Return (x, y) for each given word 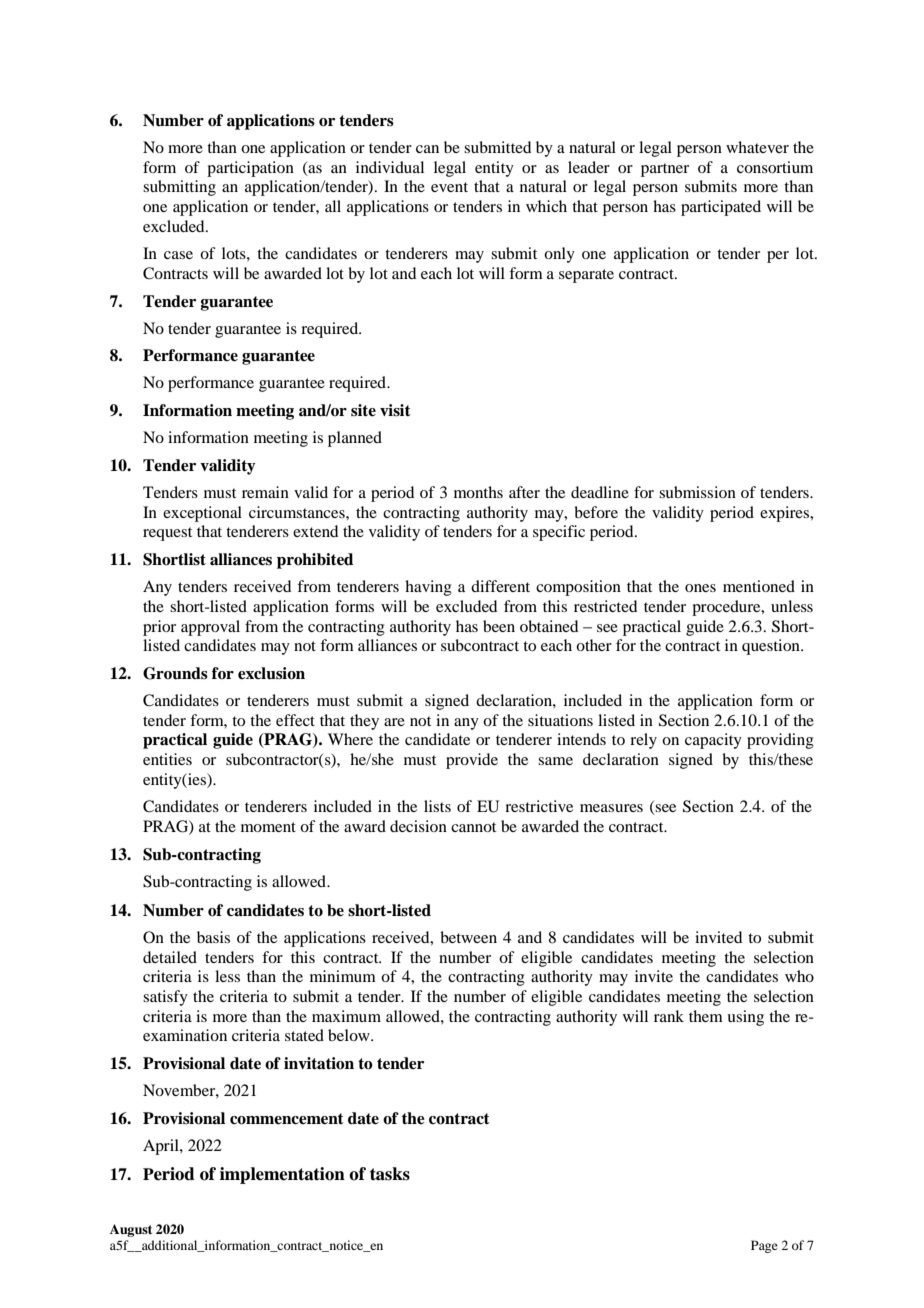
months (478, 492)
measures (611, 808)
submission (697, 492)
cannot (473, 827)
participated (721, 208)
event (449, 187)
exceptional (202, 514)
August (131, 1230)
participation (250, 169)
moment (268, 827)
